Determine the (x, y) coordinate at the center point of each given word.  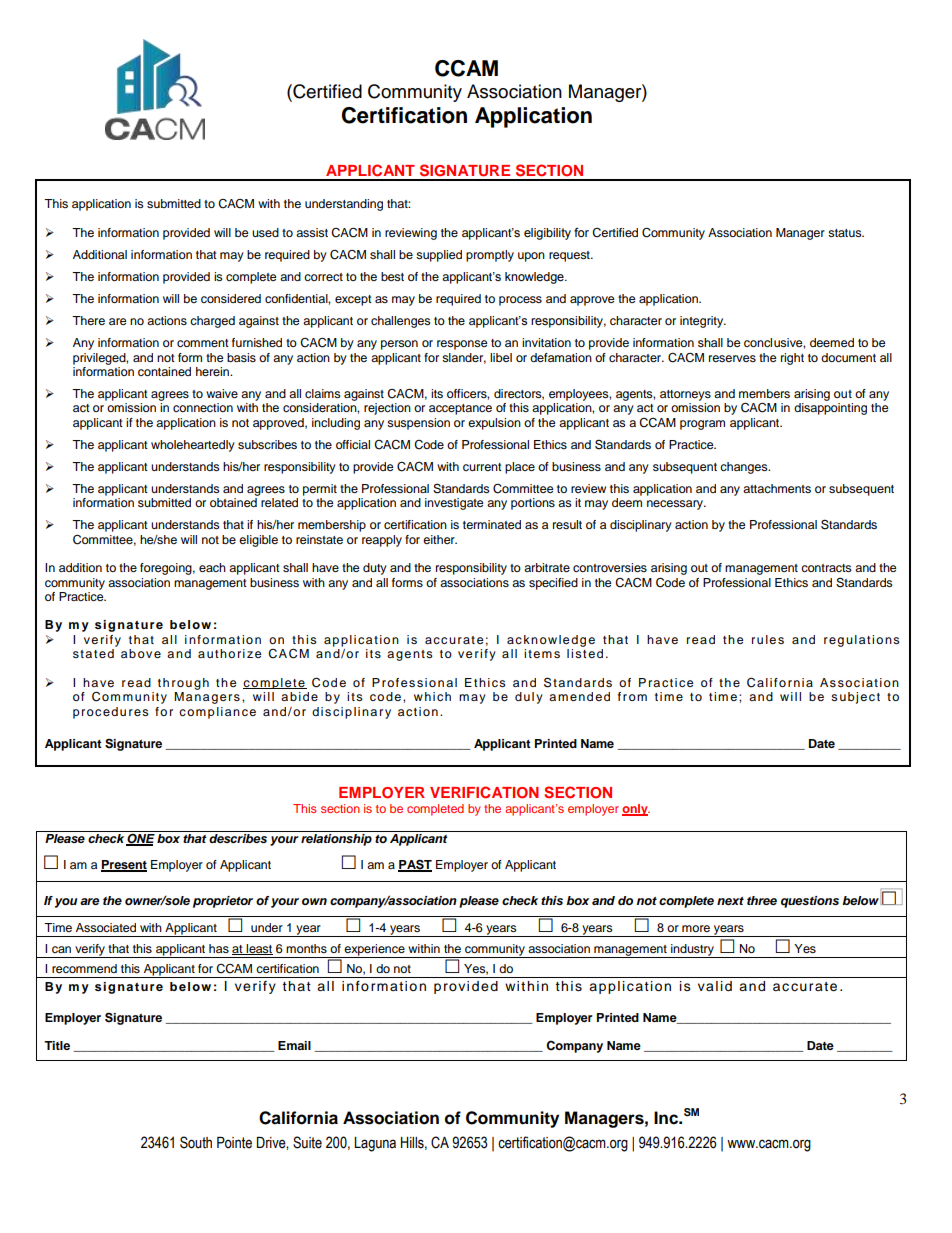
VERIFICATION (484, 792)
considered (231, 298)
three (762, 900)
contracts (826, 568)
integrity (703, 322)
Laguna (375, 1144)
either (440, 539)
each (212, 567)
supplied (439, 256)
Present (124, 865)
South (196, 1142)
